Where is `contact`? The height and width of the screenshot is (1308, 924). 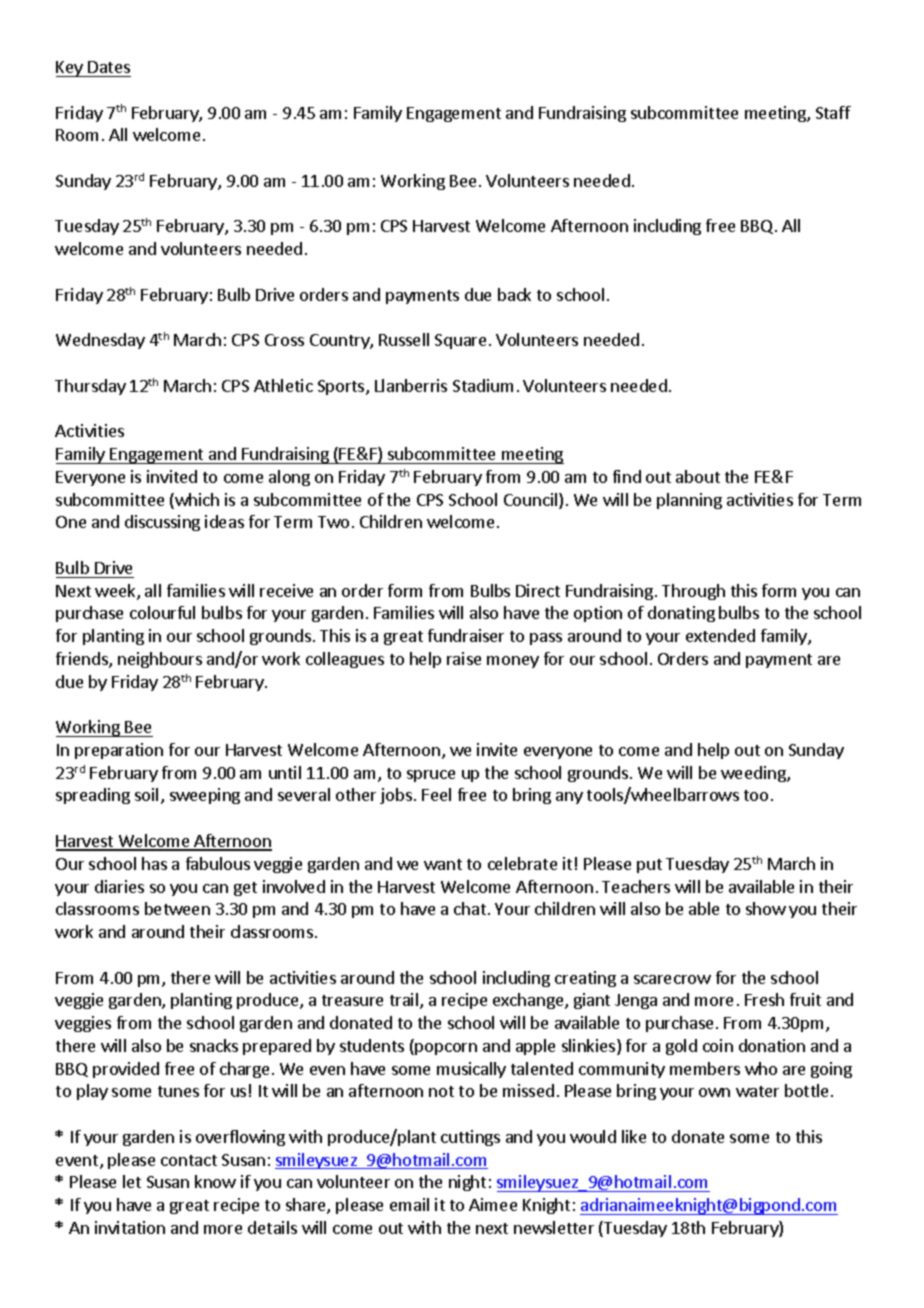 contact is located at coordinates (189, 1160).
